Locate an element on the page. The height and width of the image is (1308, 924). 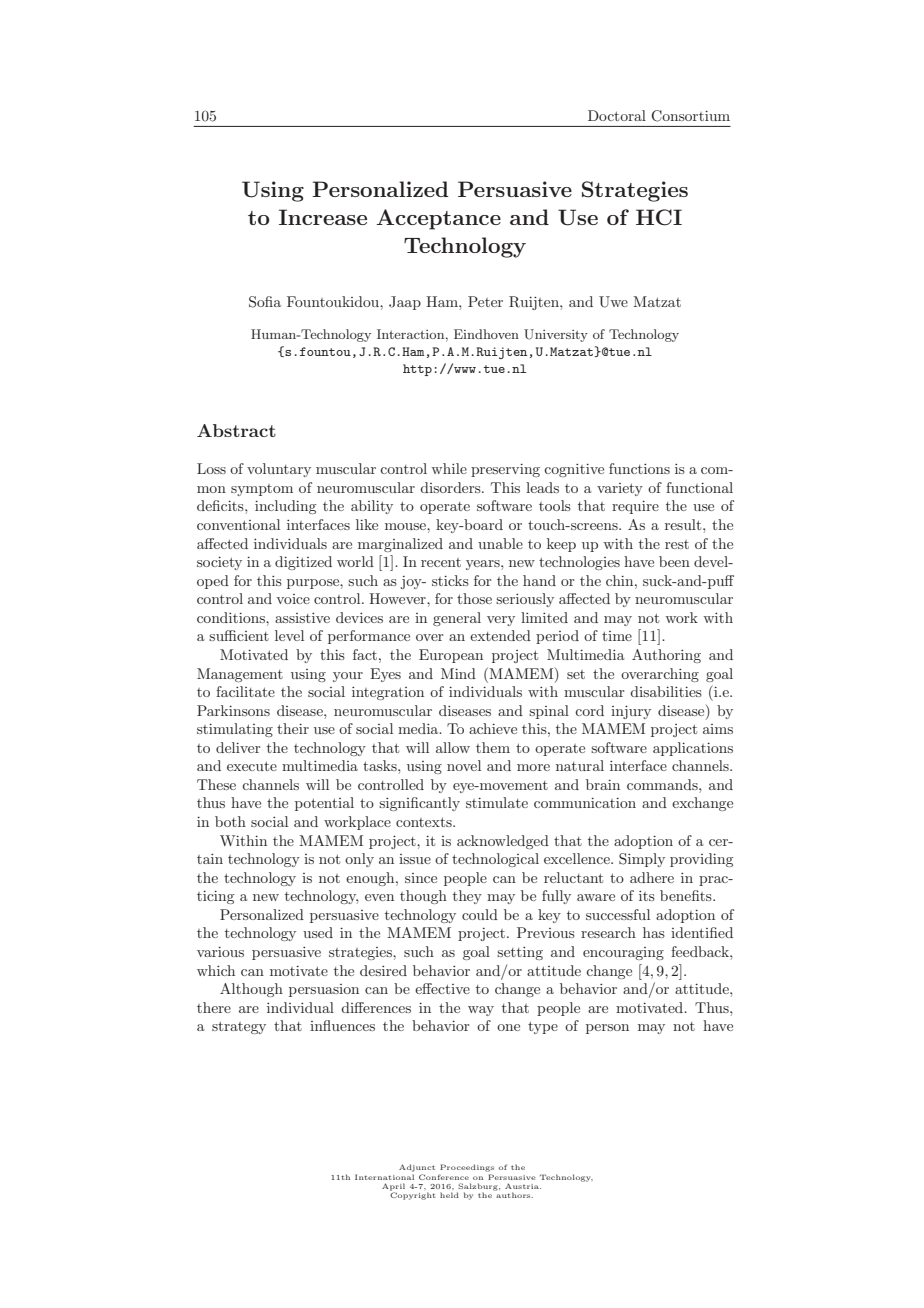
Proceedings is located at coordinates (467, 1168).
